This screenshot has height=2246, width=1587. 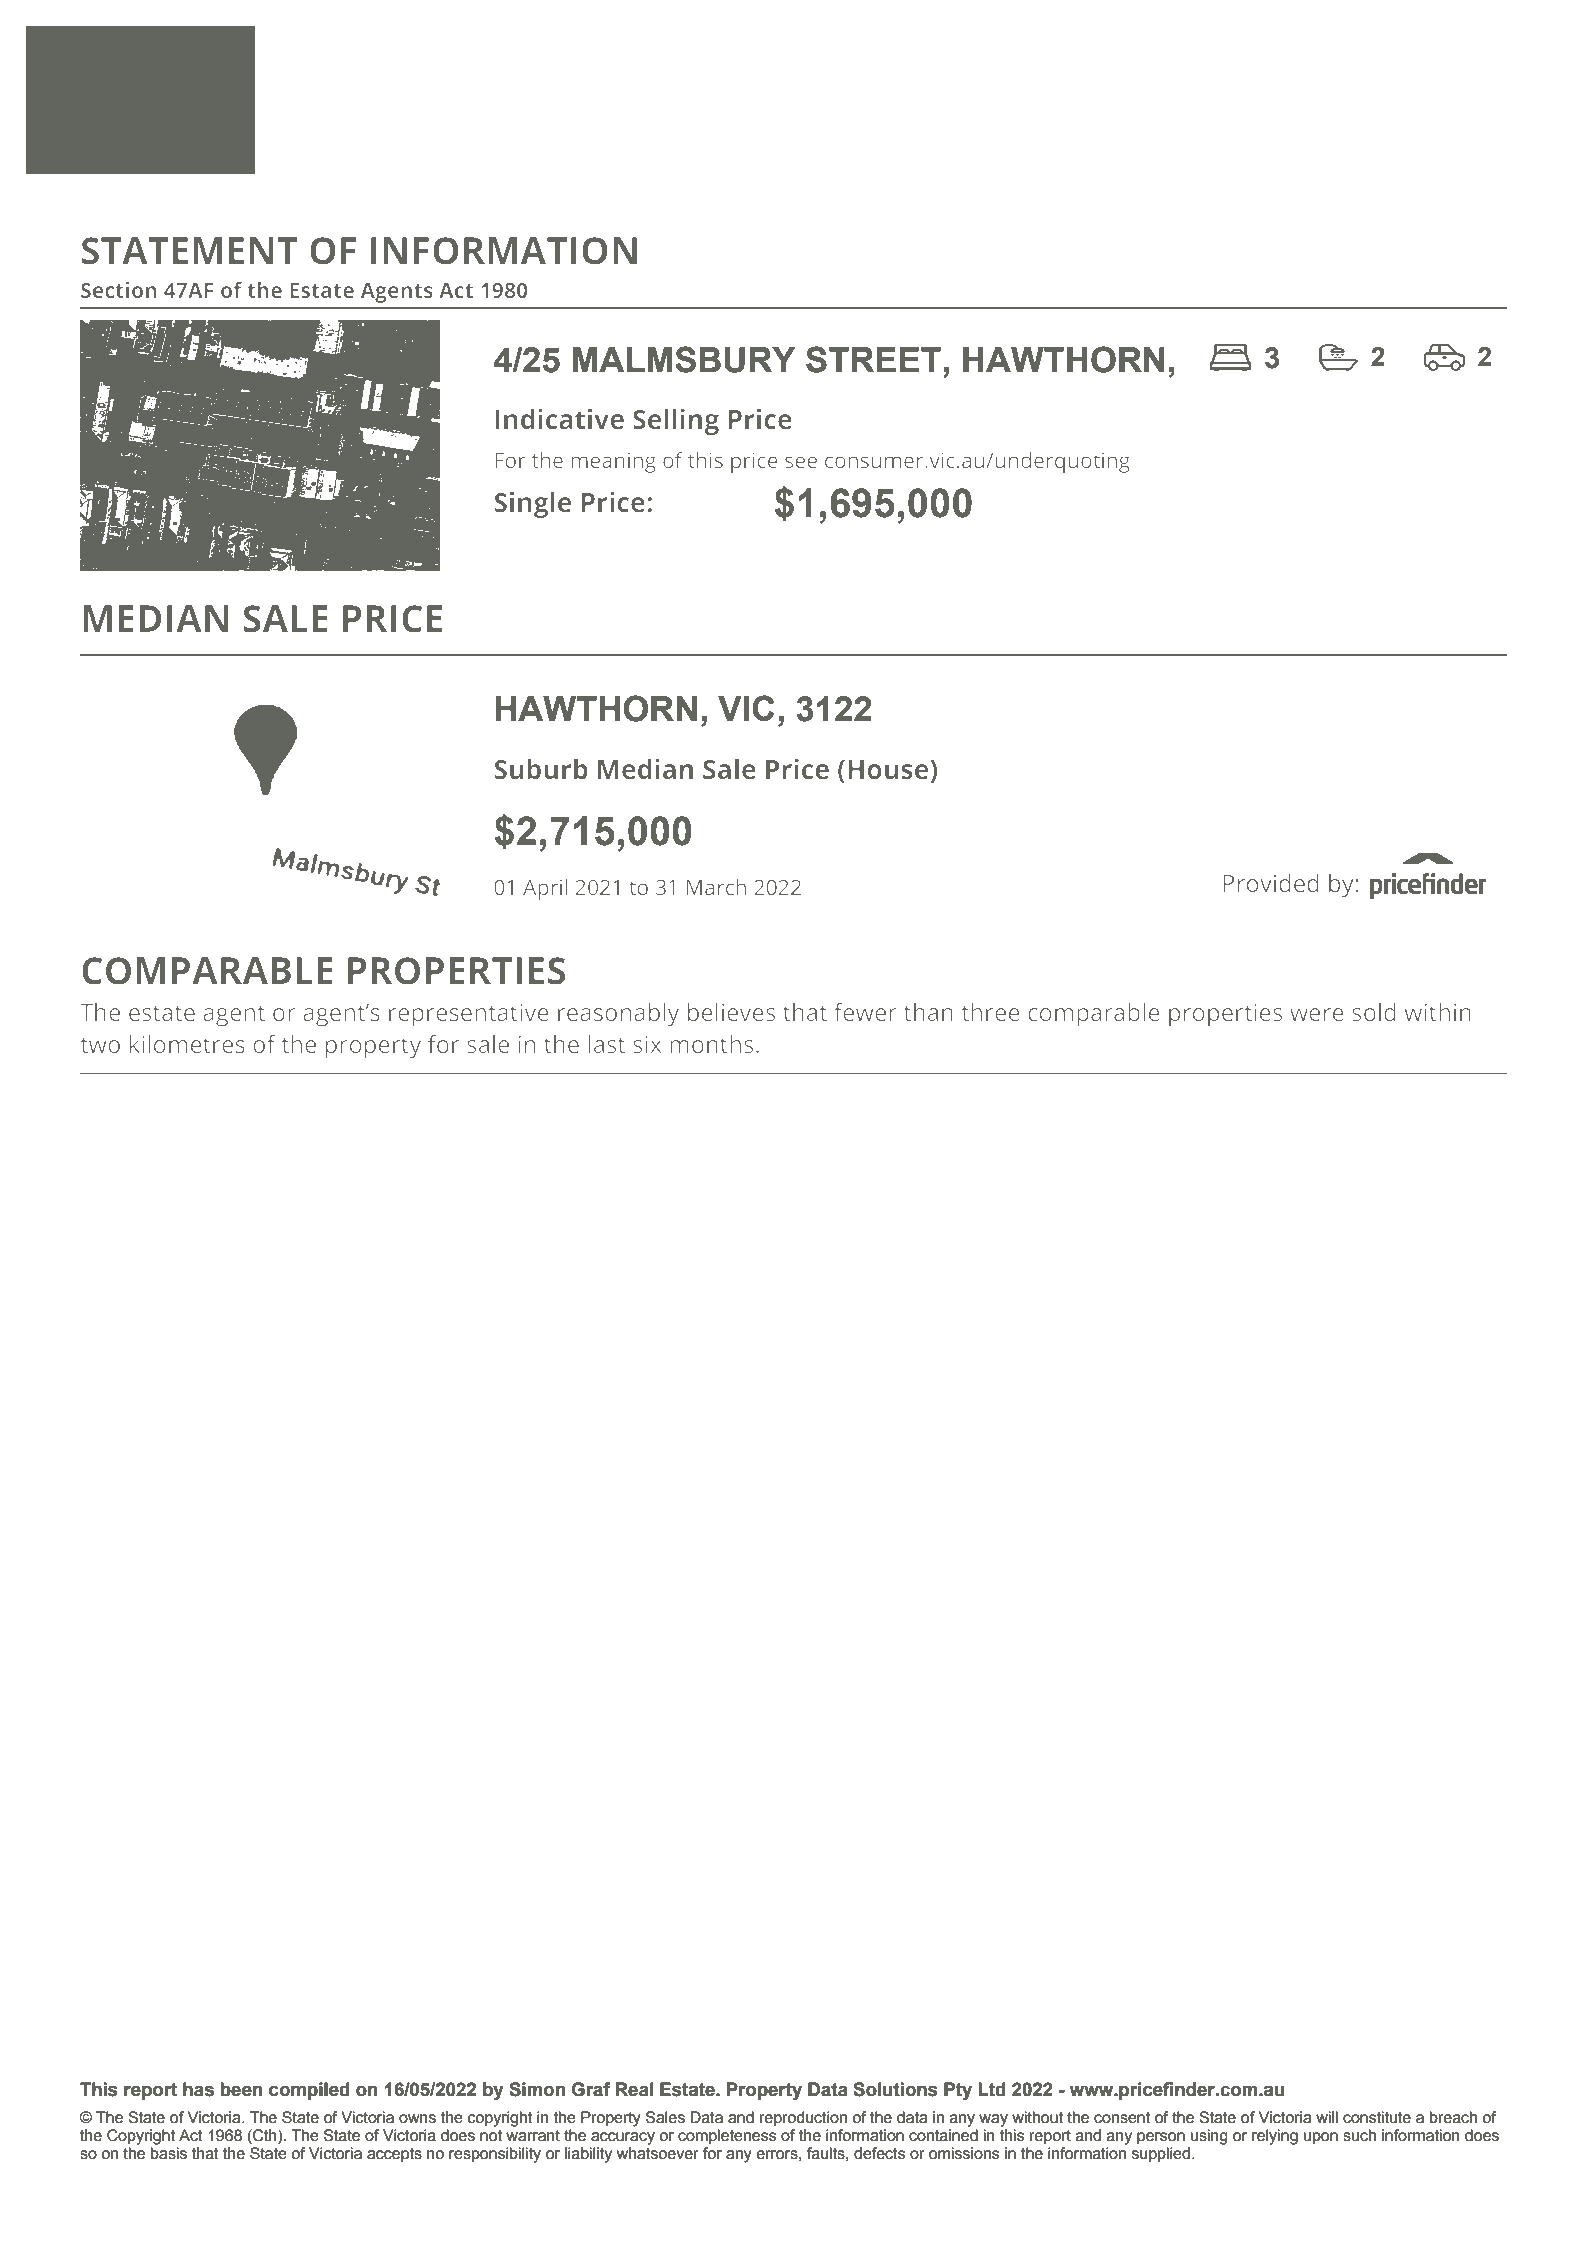 What do you see at coordinates (873, 359) in the screenshot?
I see `STREET` at bounding box center [873, 359].
